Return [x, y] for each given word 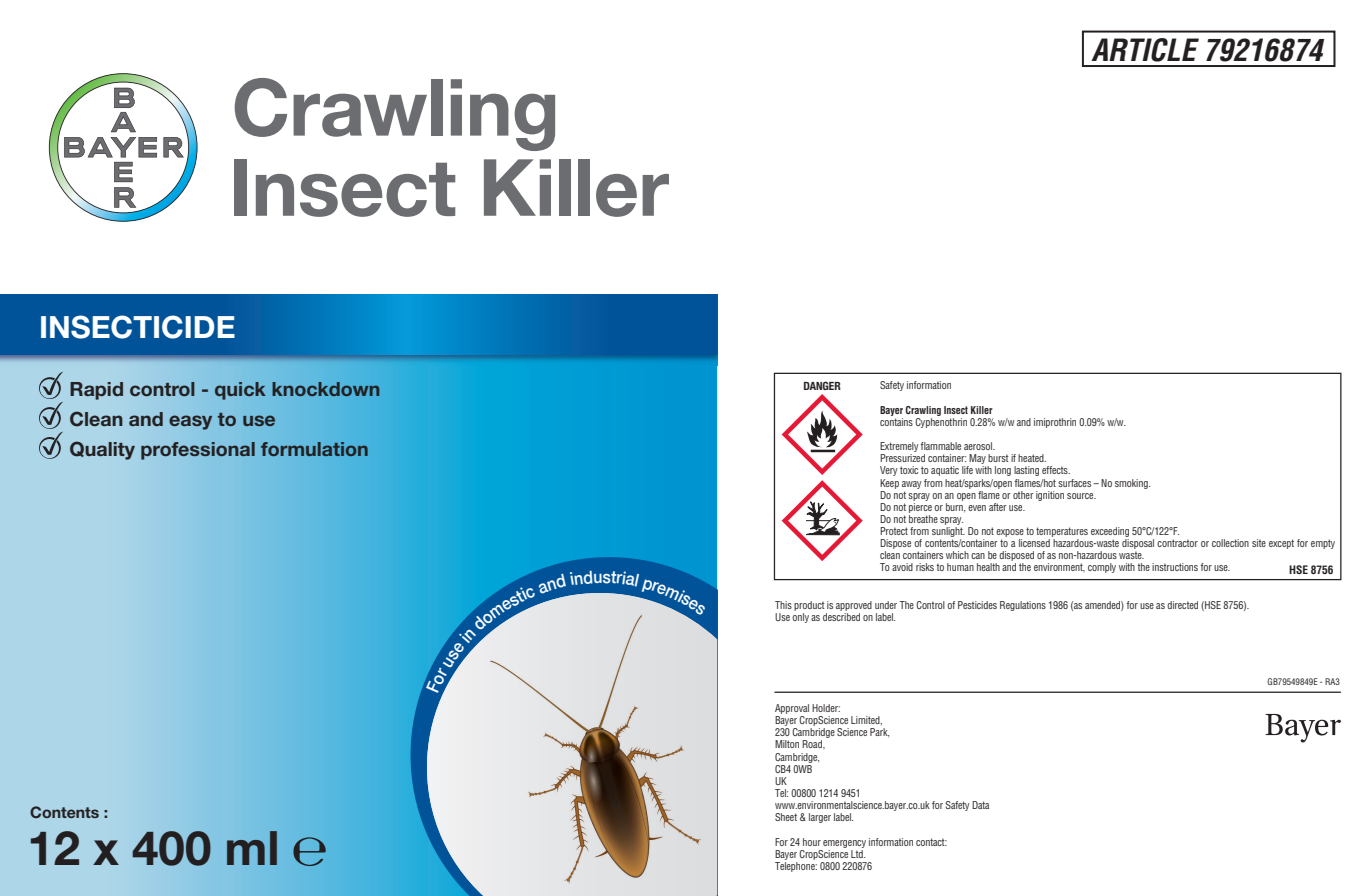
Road [813, 744]
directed [1182, 605]
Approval [792, 710]
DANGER [822, 385]
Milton [787, 744]
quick [240, 391]
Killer [982, 410]
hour [812, 842]
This [783, 605]
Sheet [786, 817]
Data [980, 805]
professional [198, 451]
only [800, 618]
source [1081, 496]
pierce [920, 506]
